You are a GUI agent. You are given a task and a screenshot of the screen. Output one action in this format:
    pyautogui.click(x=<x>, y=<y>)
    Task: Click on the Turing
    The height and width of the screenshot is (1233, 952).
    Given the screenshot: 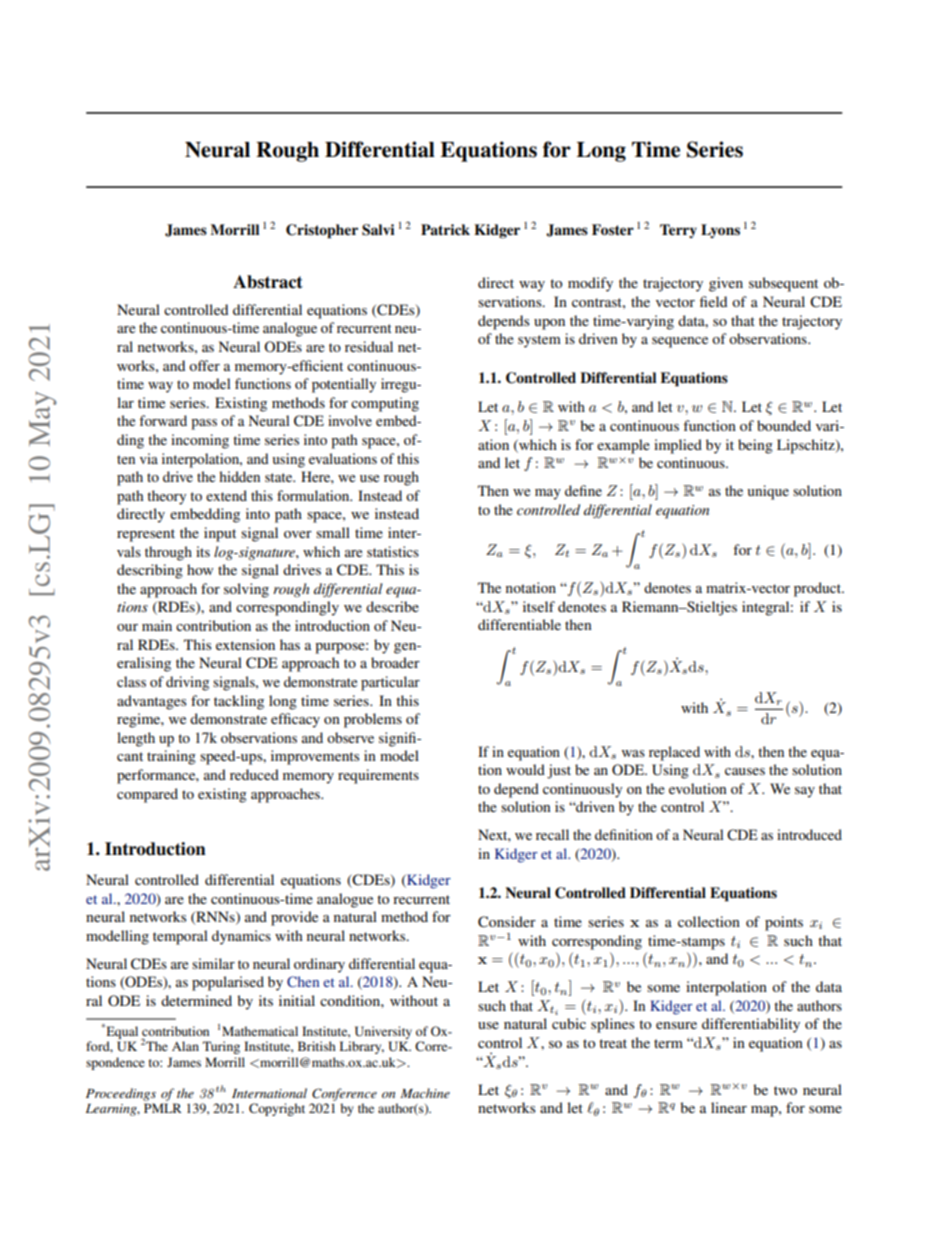 What is the action you would take?
    pyautogui.click(x=221, y=1047)
